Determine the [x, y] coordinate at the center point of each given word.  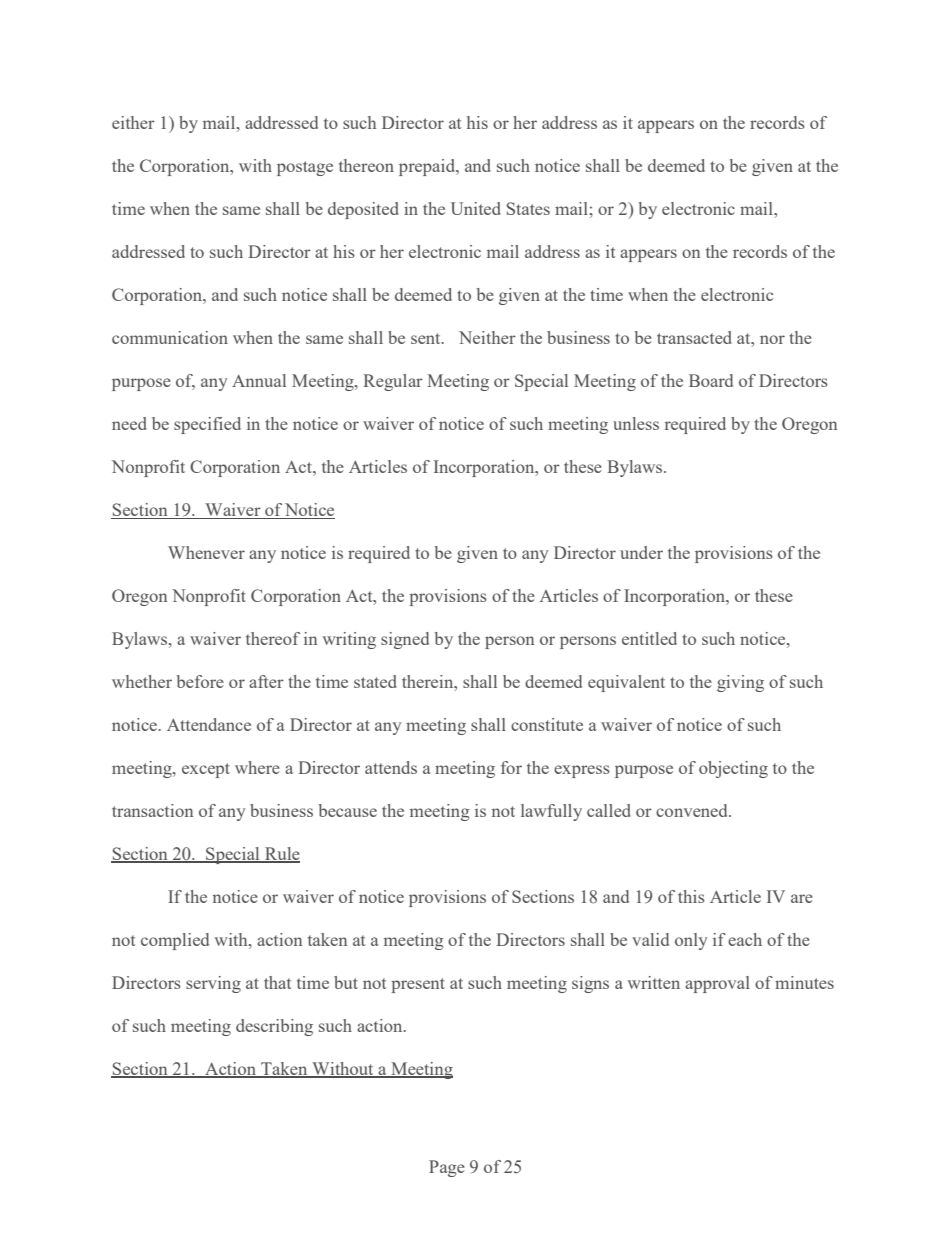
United [476, 208]
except [206, 770]
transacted [694, 337]
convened [693, 810]
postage [305, 168]
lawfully [551, 812]
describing [274, 1027]
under [641, 552]
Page [447, 1168]
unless [636, 423]
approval [717, 984]
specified [207, 425]
